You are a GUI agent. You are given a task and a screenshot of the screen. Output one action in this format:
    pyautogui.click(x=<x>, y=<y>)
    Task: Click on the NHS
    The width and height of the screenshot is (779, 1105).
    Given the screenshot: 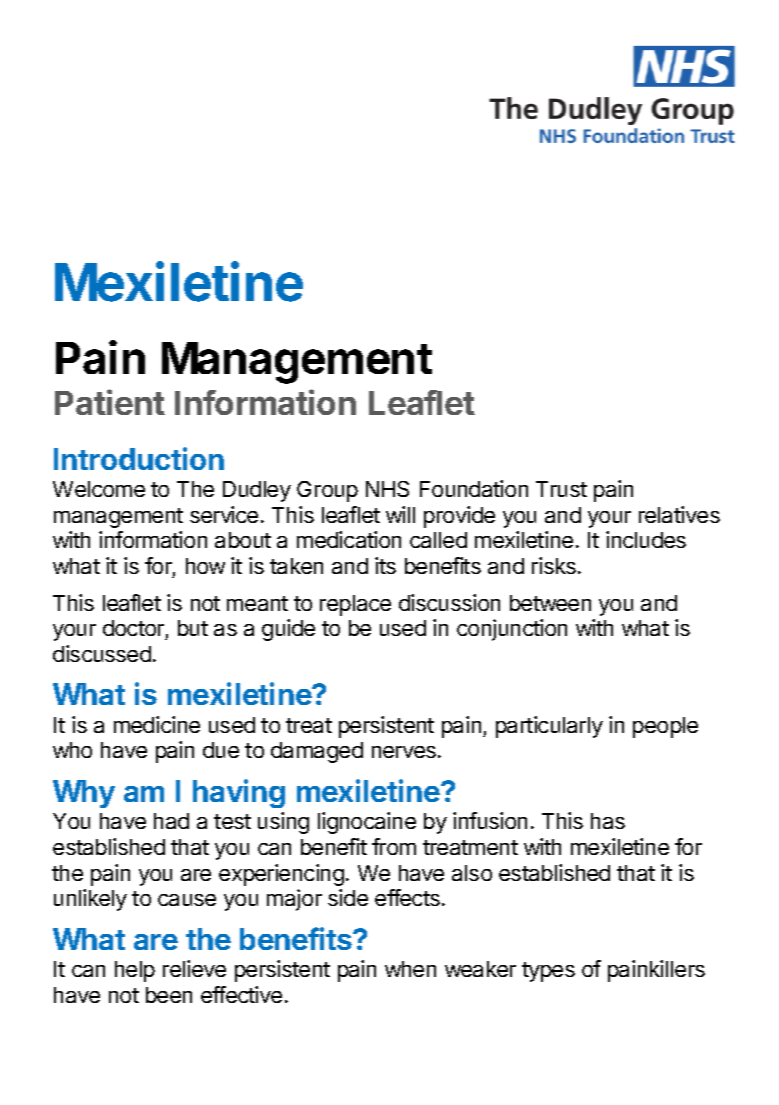 What is the action you would take?
    pyautogui.click(x=387, y=489)
